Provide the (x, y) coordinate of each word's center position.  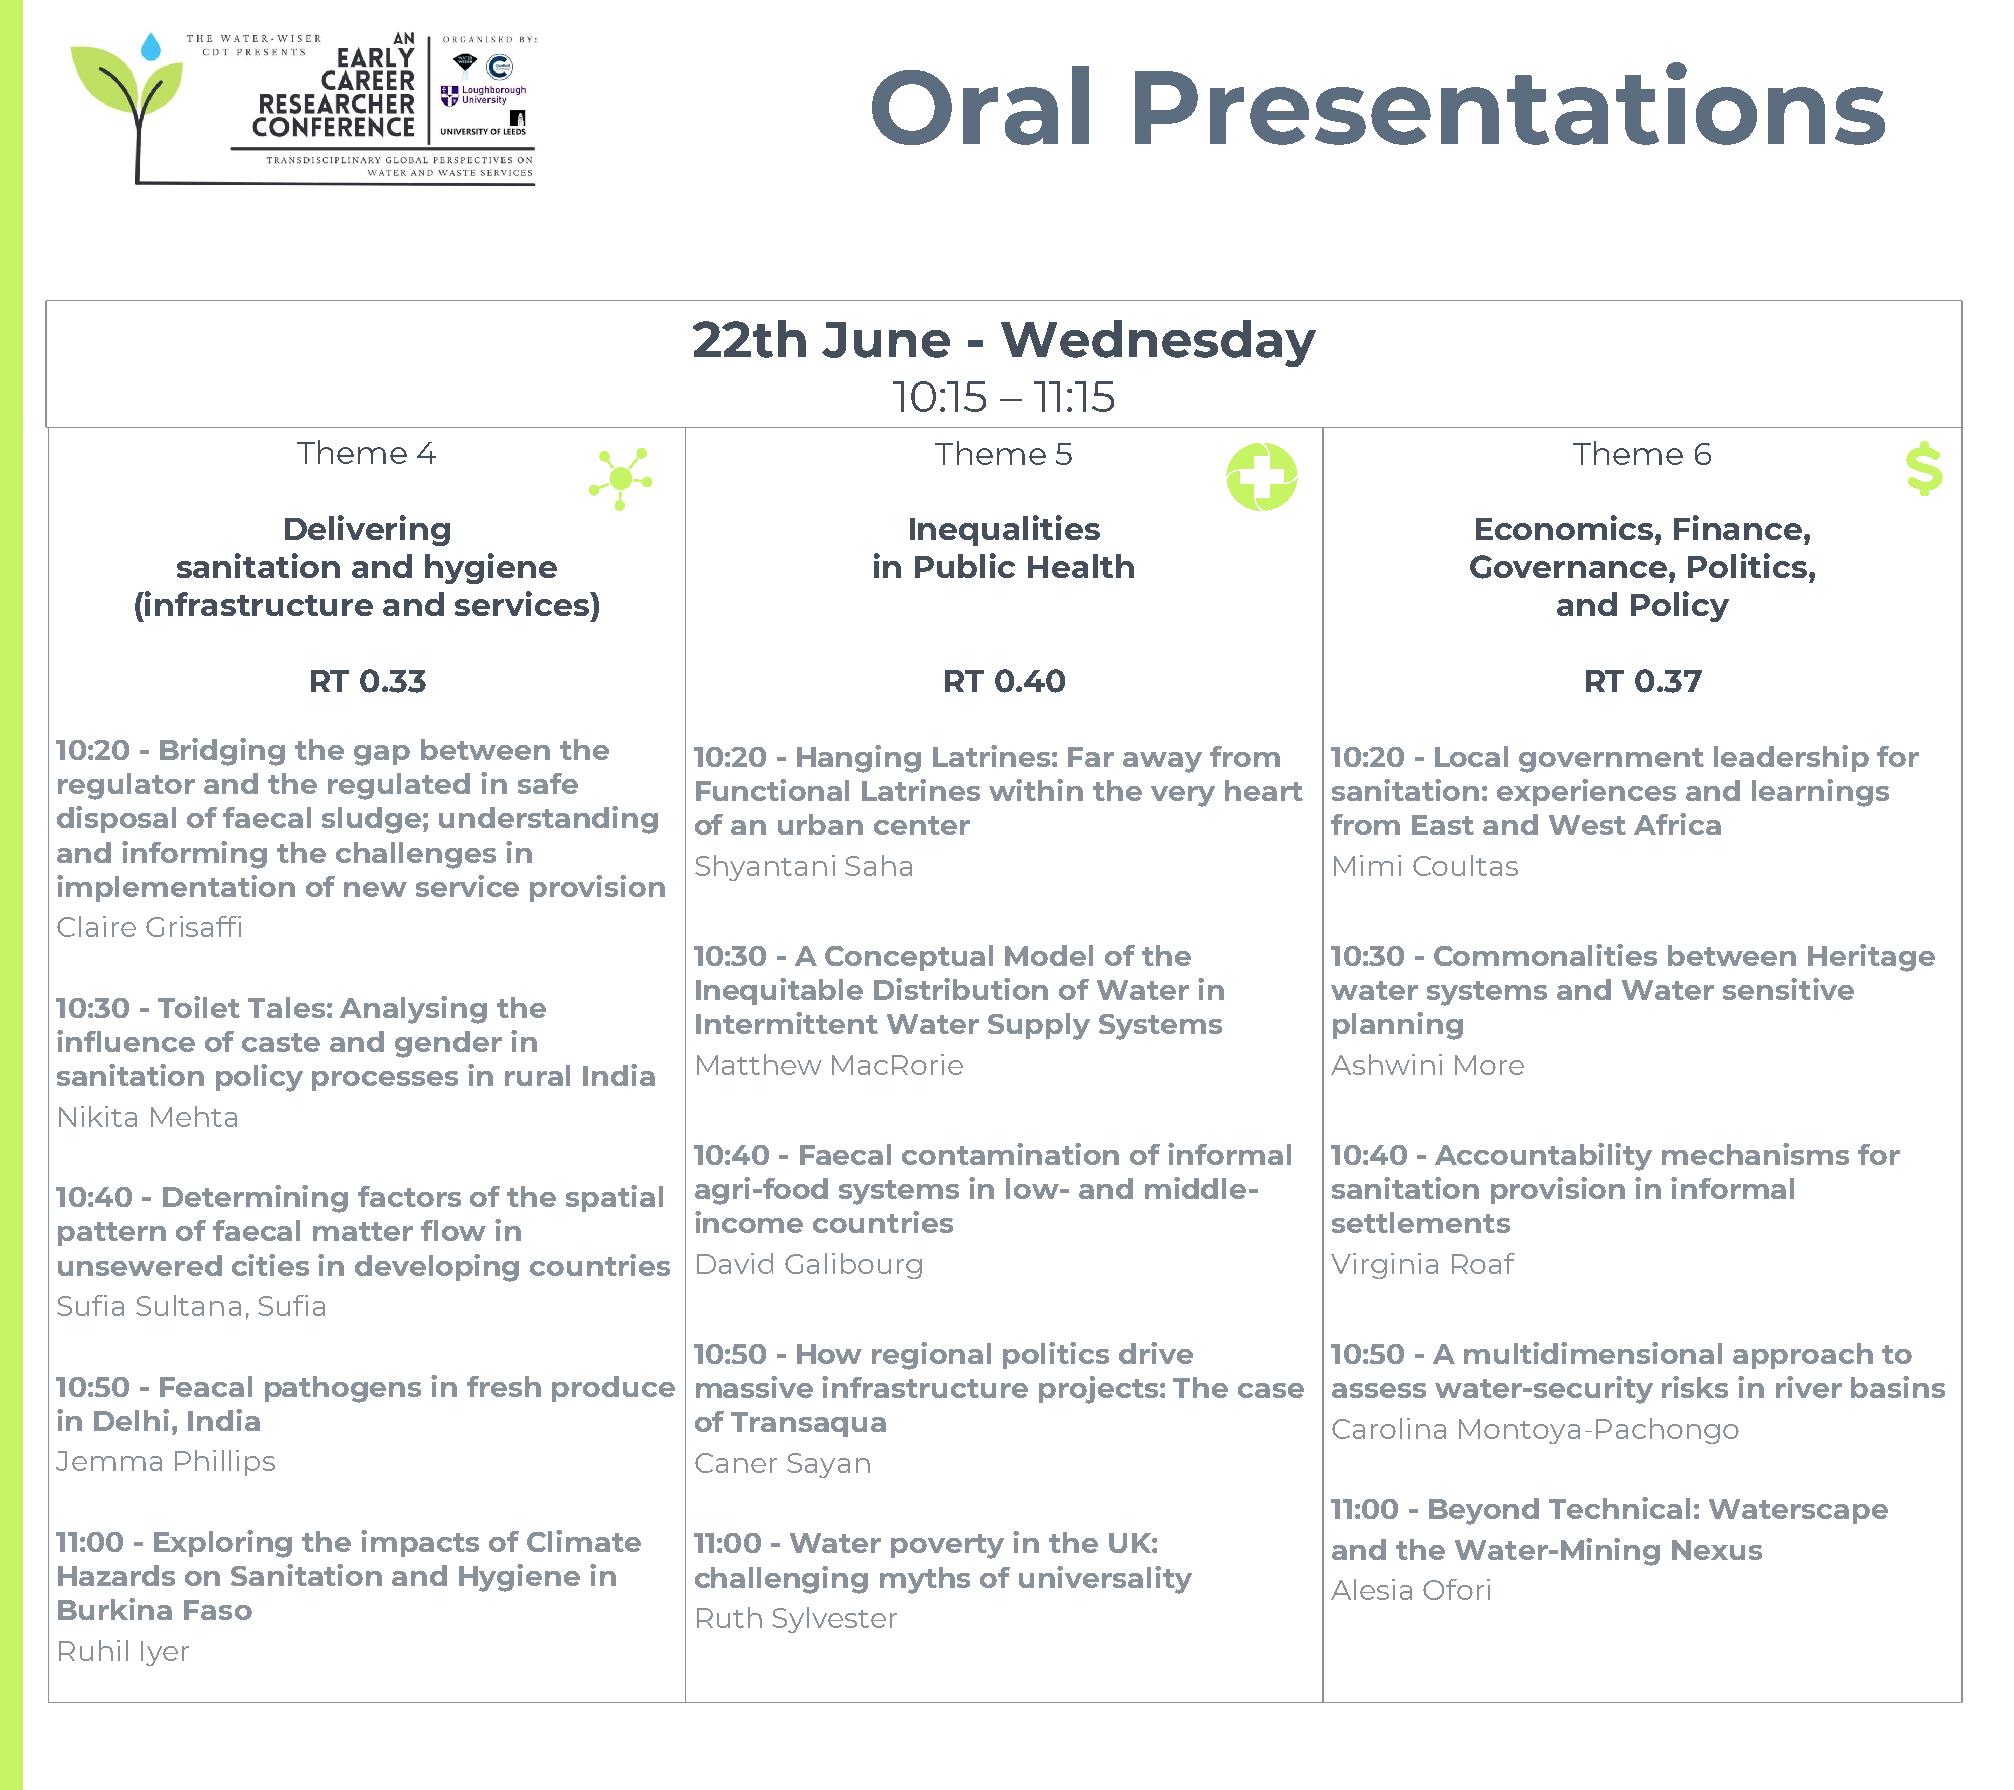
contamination (1010, 1154)
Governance (1570, 567)
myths (925, 1580)
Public (965, 565)
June (886, 340)
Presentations (1510, 103)
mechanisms (1755, 1154)
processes (385, 1081)
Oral (980, 105)
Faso (218, 1610)
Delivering (367, 530)
